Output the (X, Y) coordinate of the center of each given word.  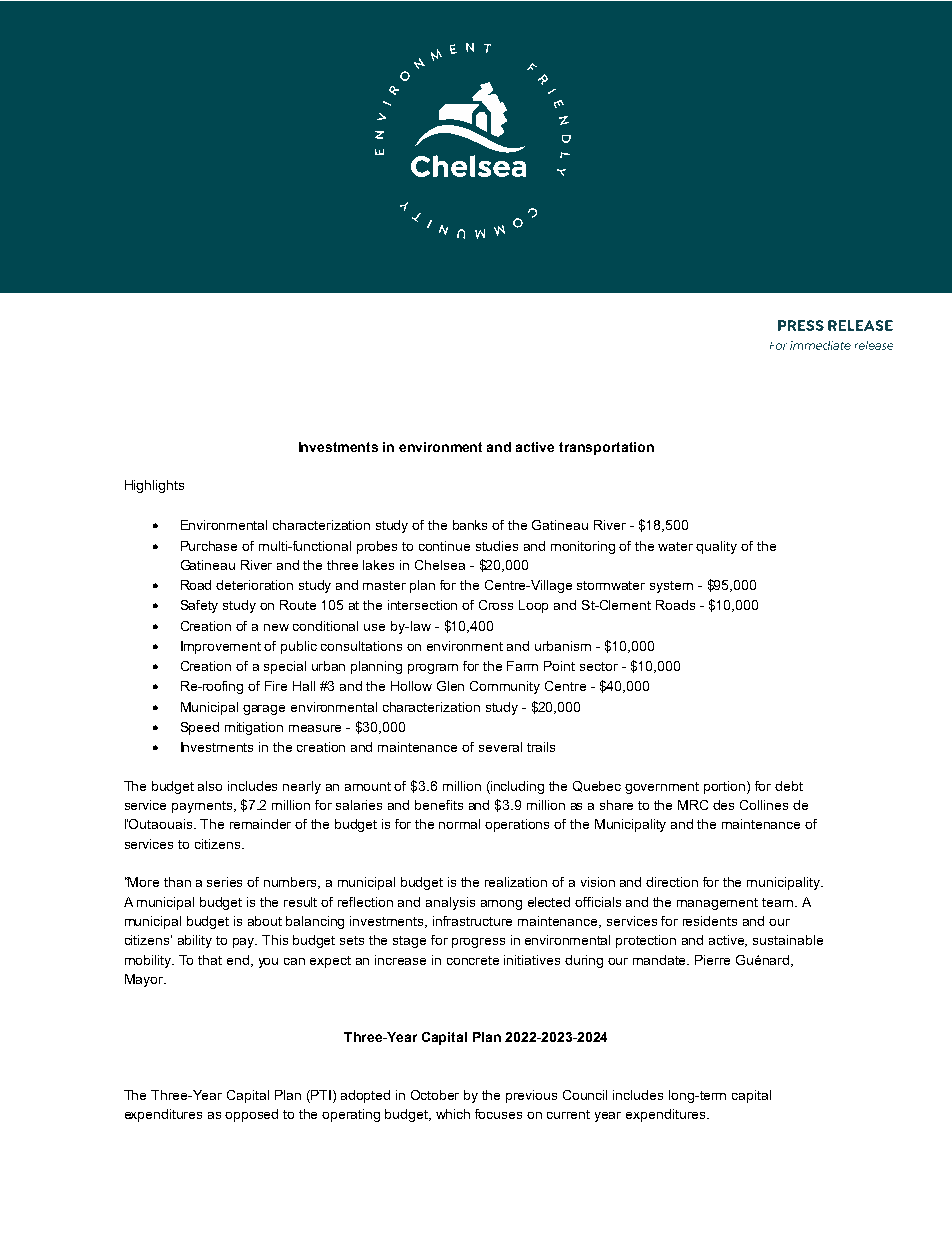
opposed (251, 1115)
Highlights (154, 486)
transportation (606, 448)
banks (470, 525)
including (516, 787)
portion (726, 787)
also (210, 786)
